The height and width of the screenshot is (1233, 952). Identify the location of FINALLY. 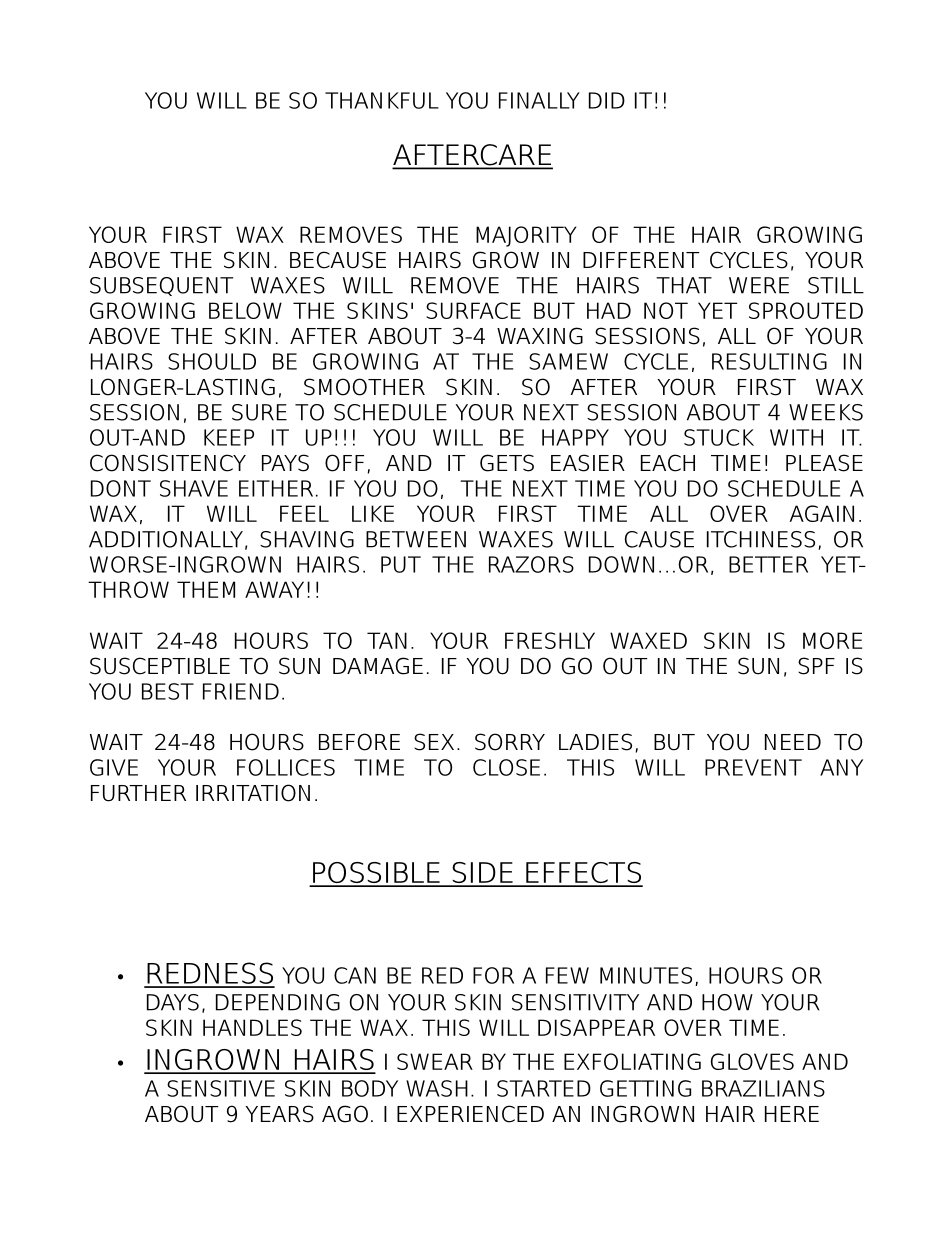
(539, 100).
